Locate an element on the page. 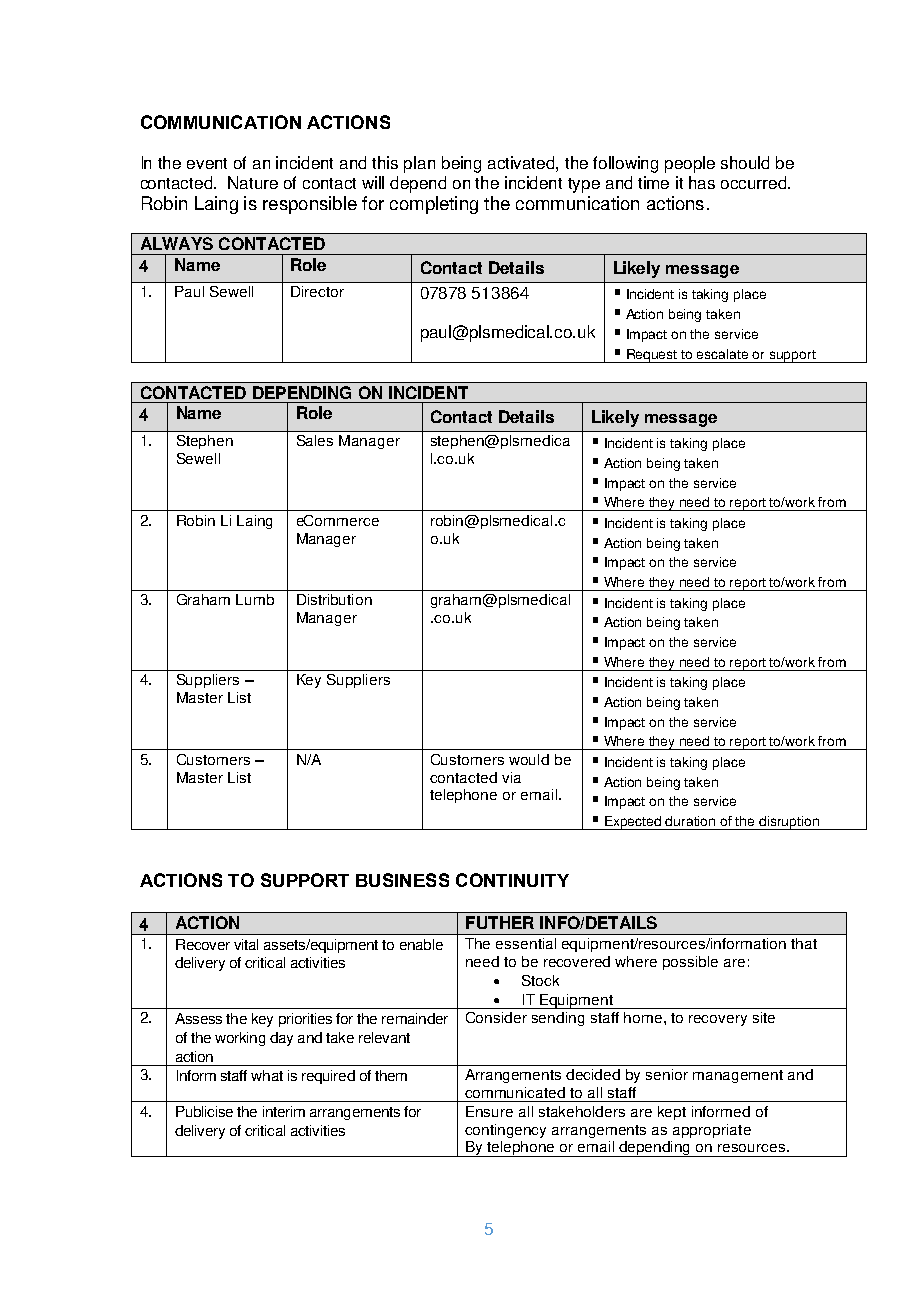 The width and height of the document is (924, 1308). completing is located at coordinates (434, 205).
